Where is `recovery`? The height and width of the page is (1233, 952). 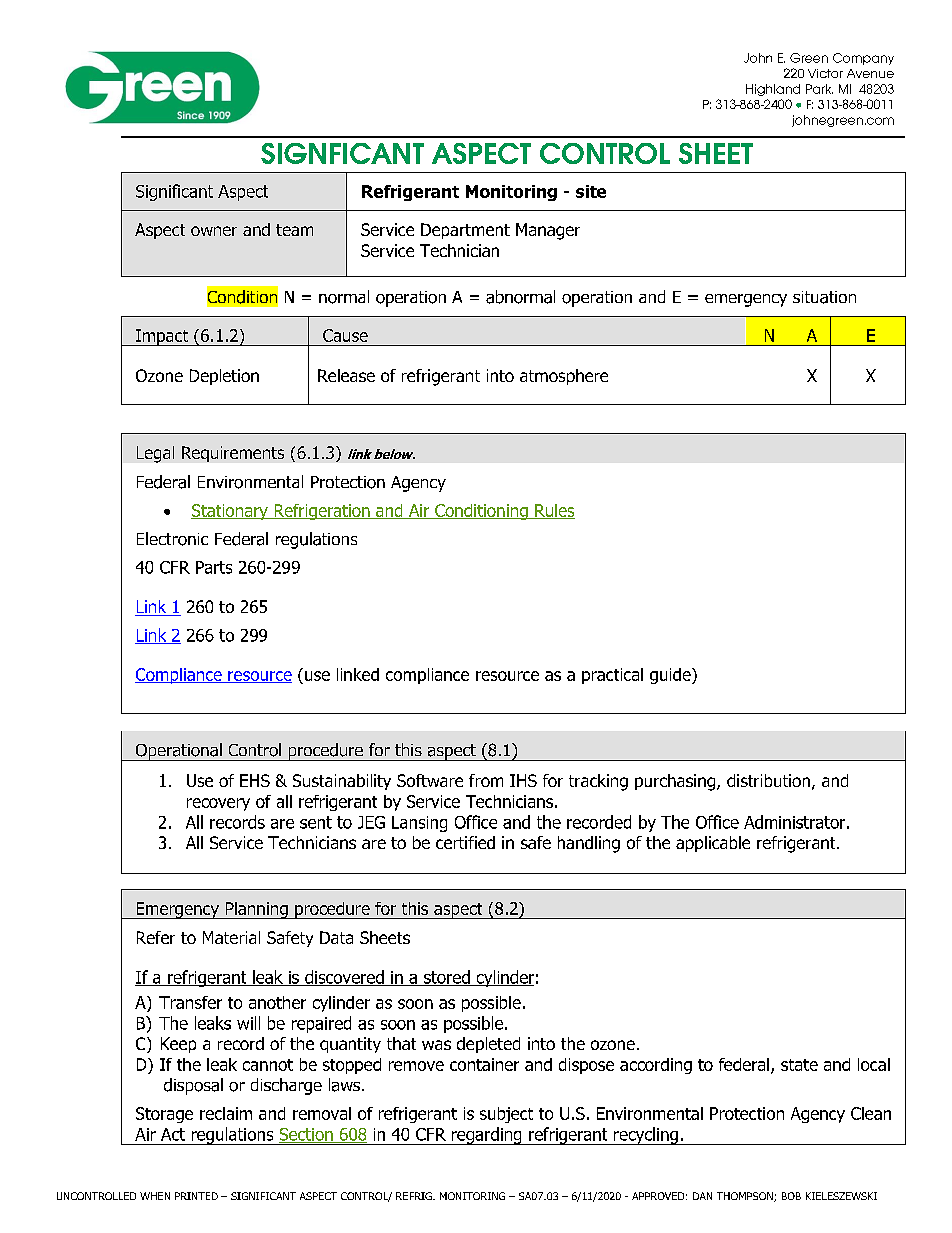 recovery is located at coordinates (218, 804).
